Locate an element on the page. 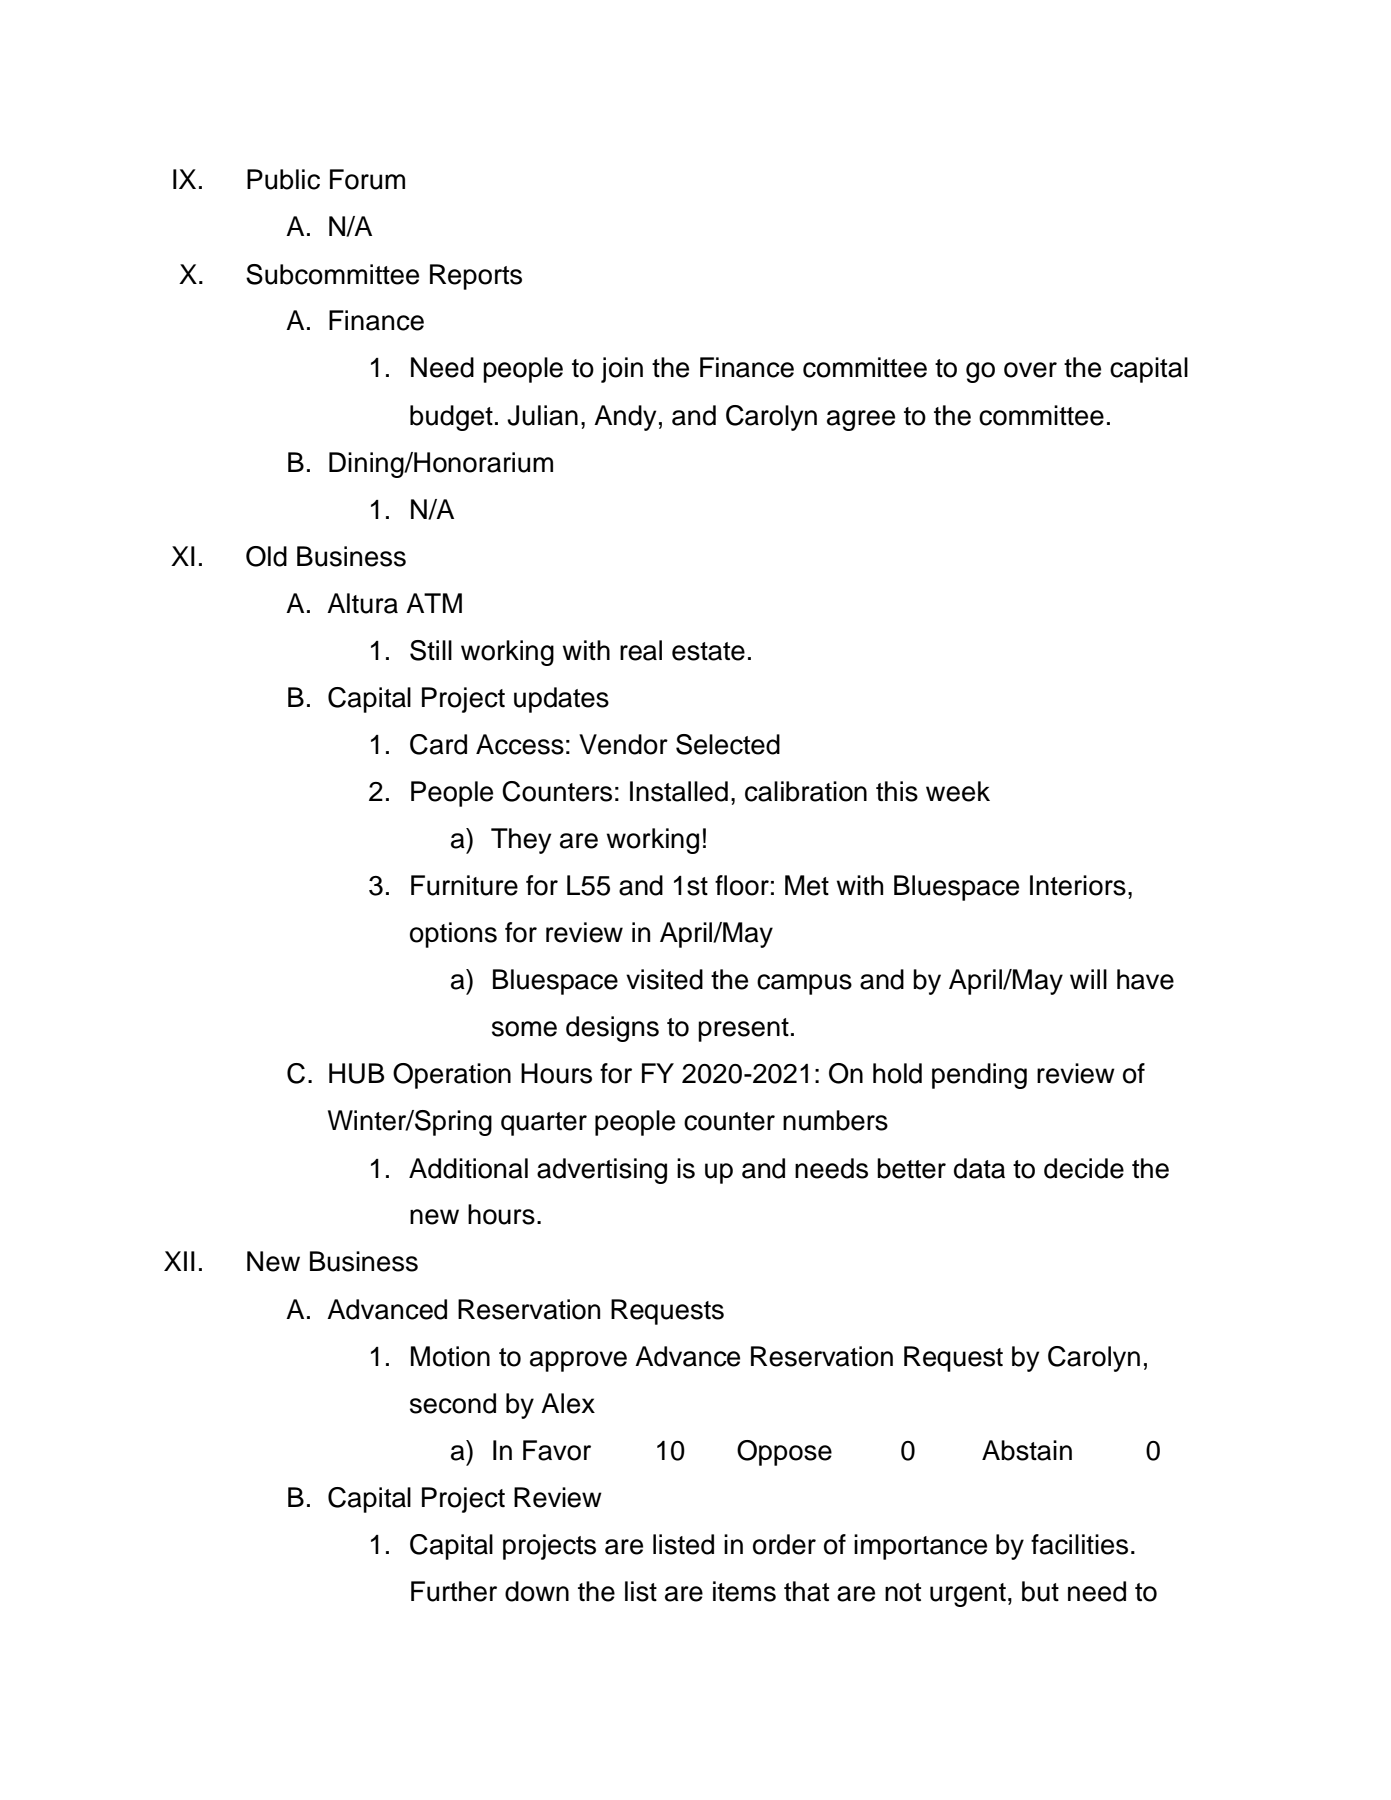 Image resolution: width=1391 pixels, height=1800 pixels. real is located at coordinates (641, 650).
